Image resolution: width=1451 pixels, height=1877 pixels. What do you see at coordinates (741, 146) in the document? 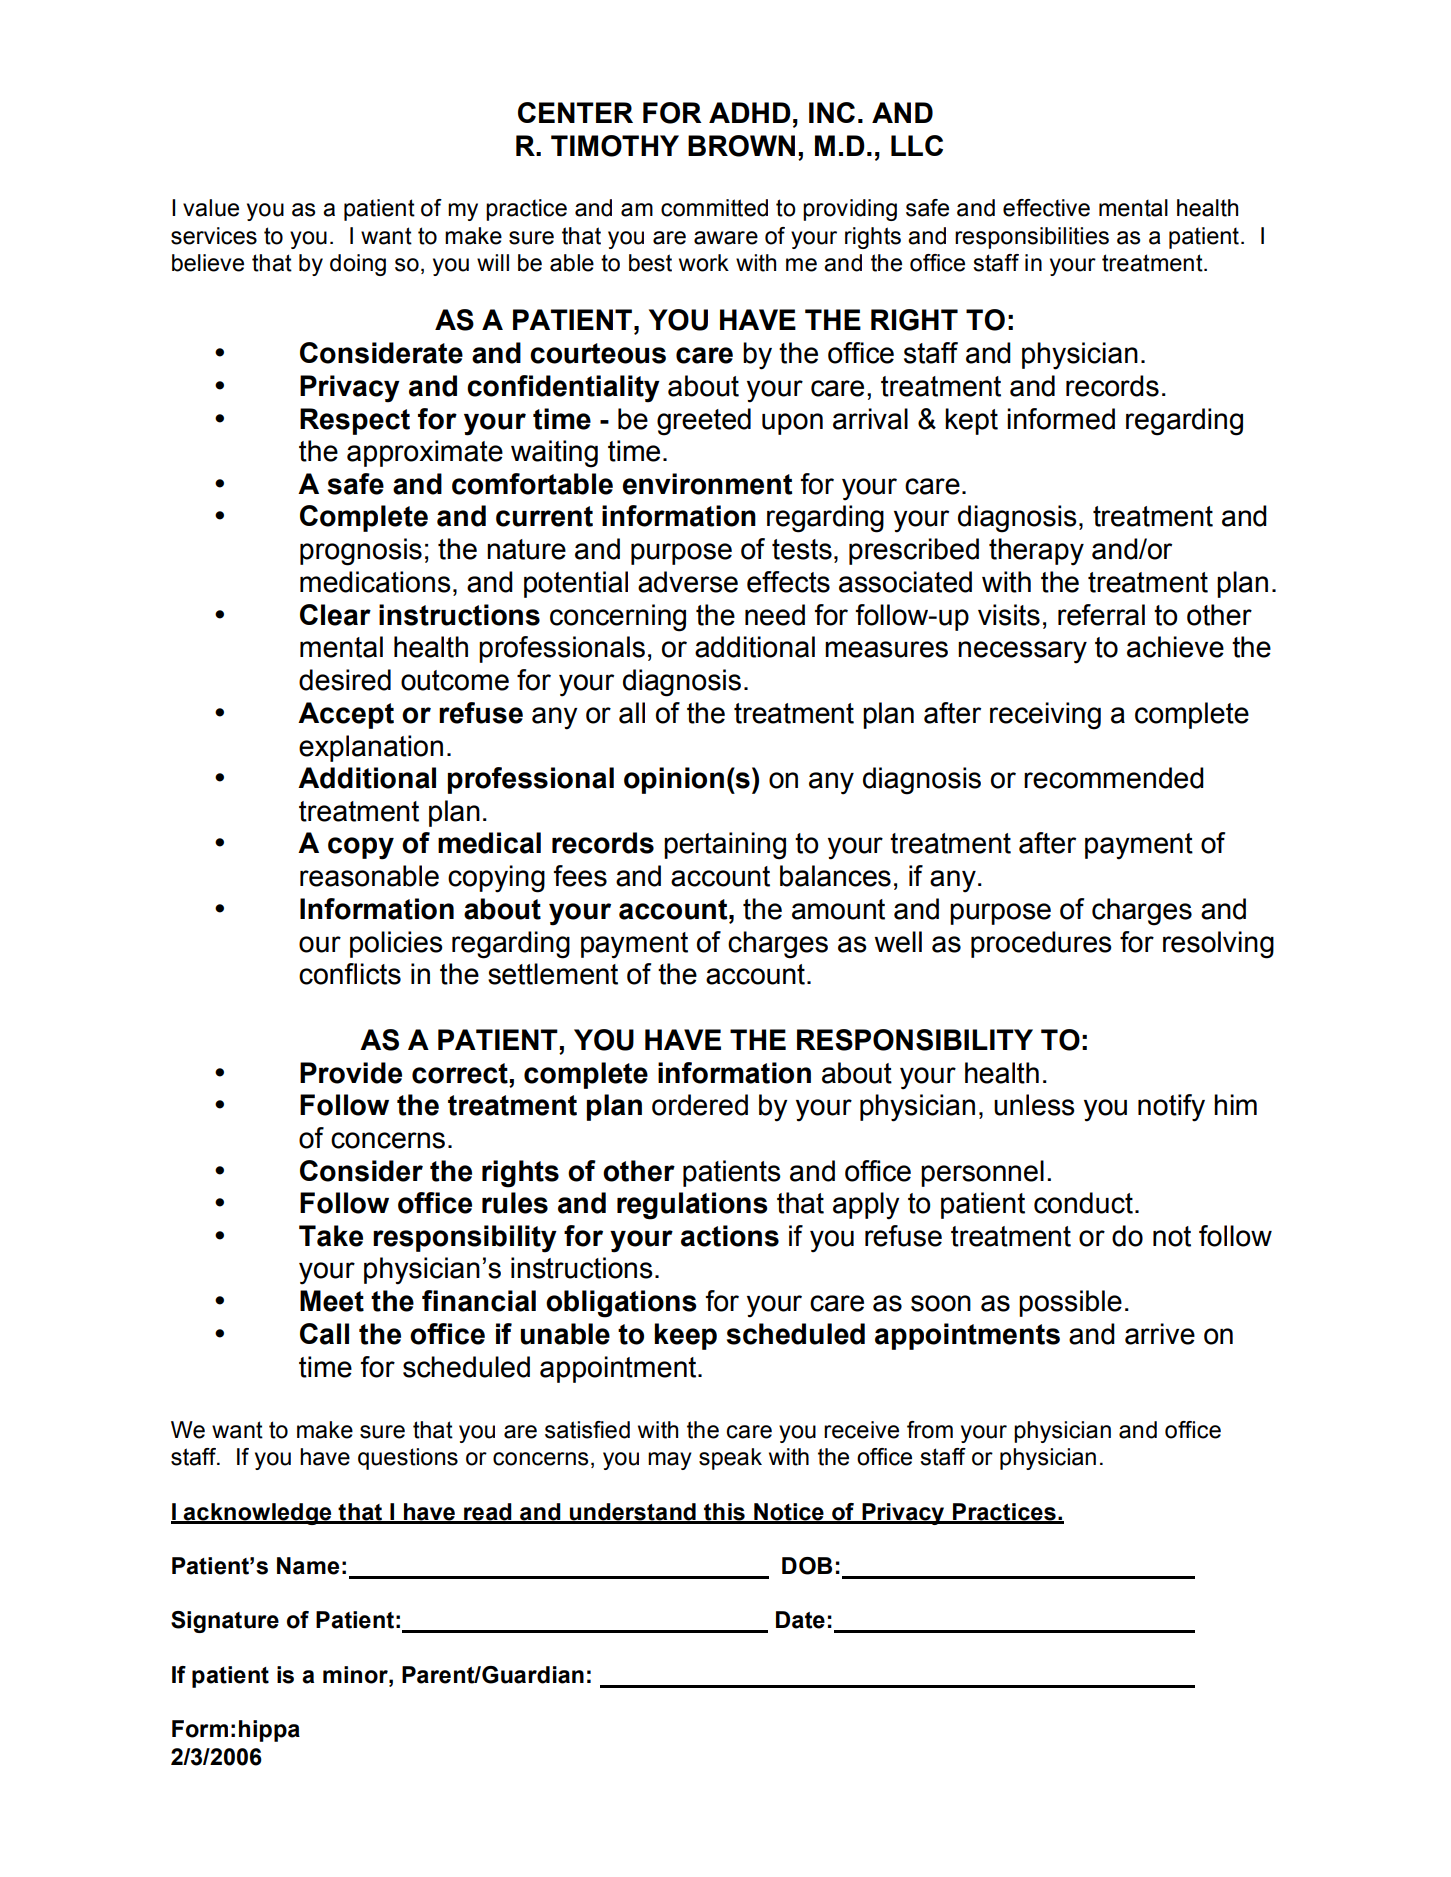
I see `BROWN` at bounding box center [741, 146].
